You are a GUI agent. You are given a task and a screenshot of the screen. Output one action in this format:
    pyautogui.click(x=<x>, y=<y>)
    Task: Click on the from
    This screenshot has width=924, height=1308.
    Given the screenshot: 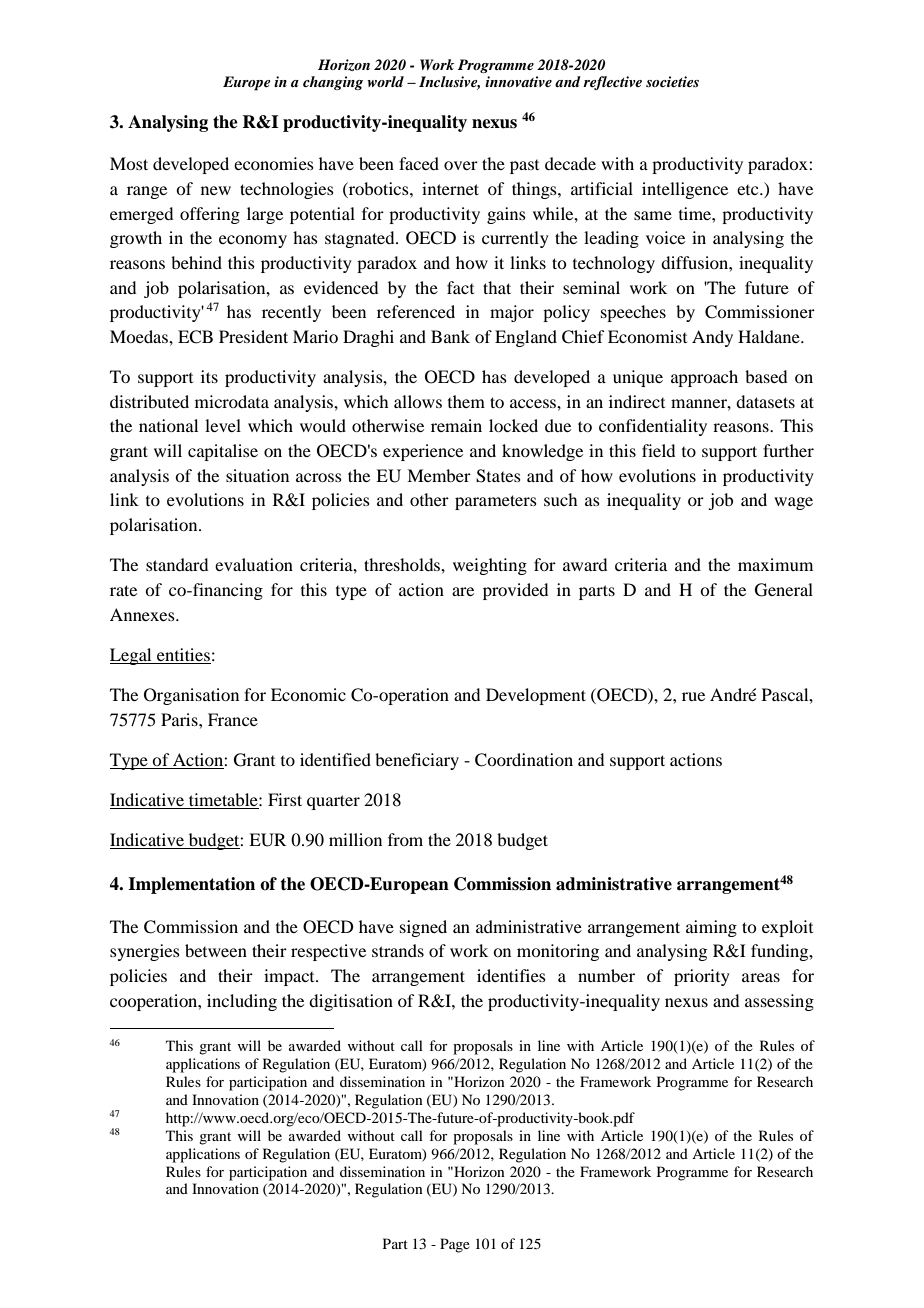 What is the action you would take?
    pyautogui.click(x=405, y=839)
